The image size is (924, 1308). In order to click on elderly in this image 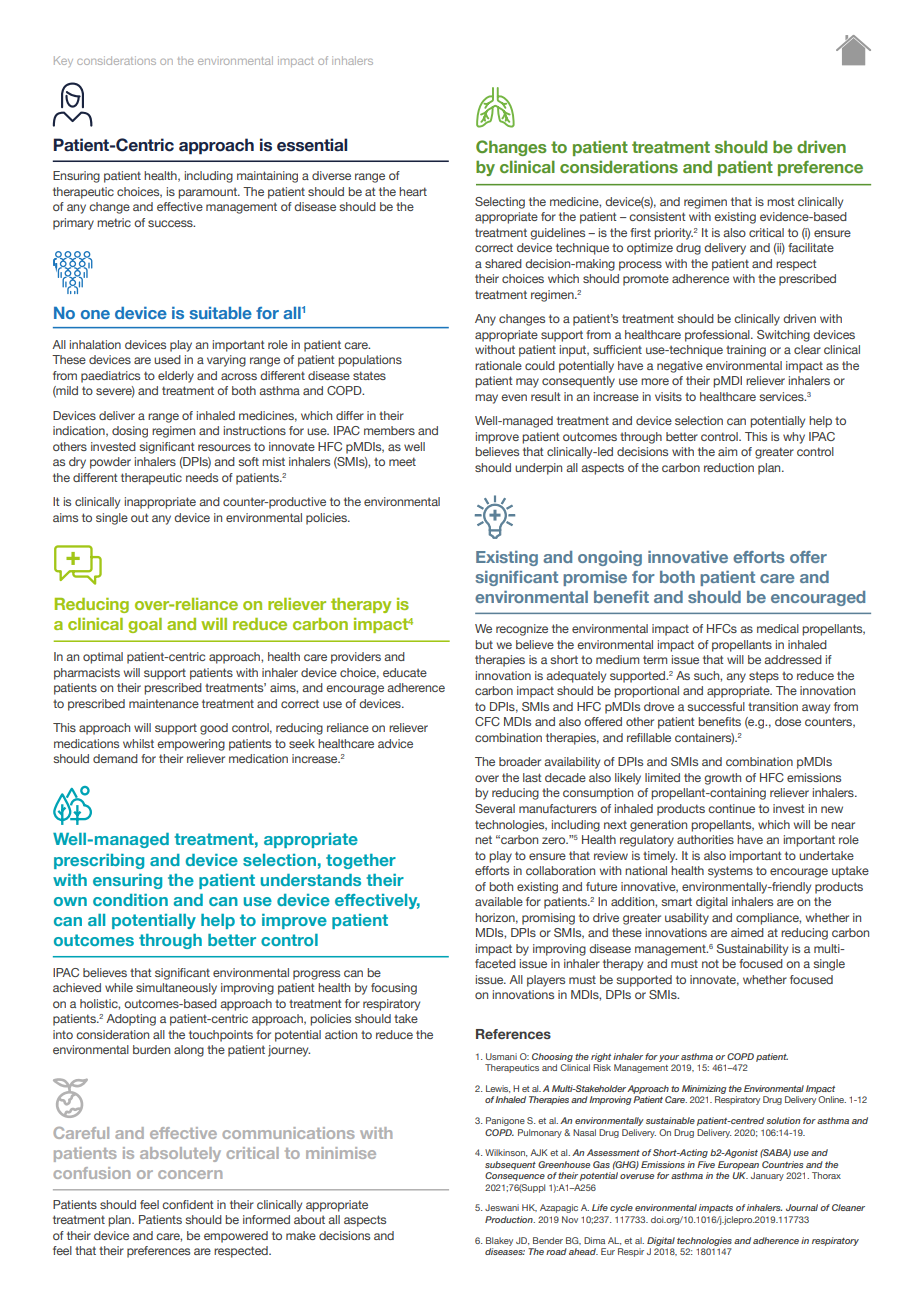, I will do `click(176, 377)`.
